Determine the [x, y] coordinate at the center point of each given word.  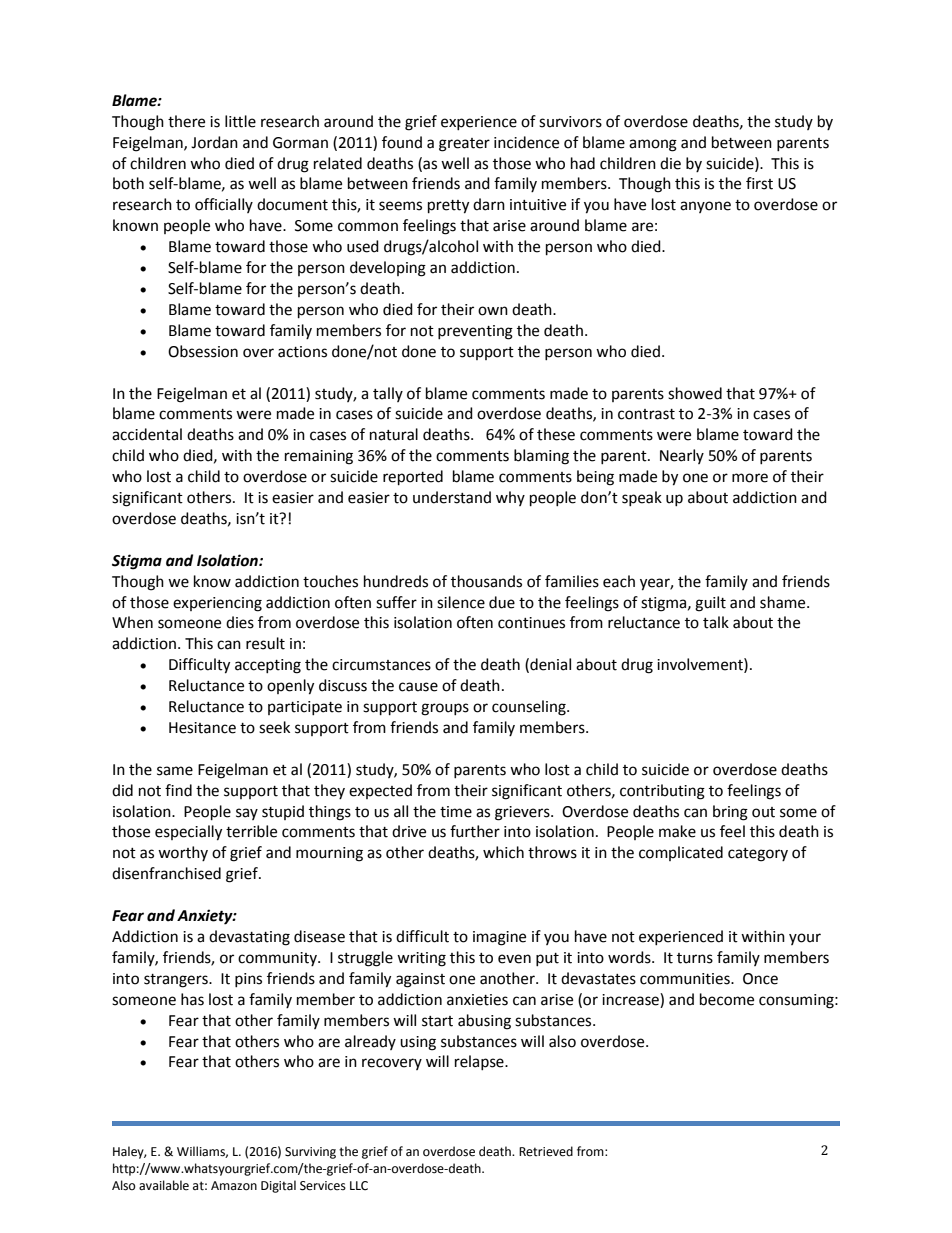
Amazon [234, 1186]
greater [464, 145]
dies [240, 622]
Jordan [214, 142]
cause [418, 687]
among [653, 145]
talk [716, 622]
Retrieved [546, 1151]
